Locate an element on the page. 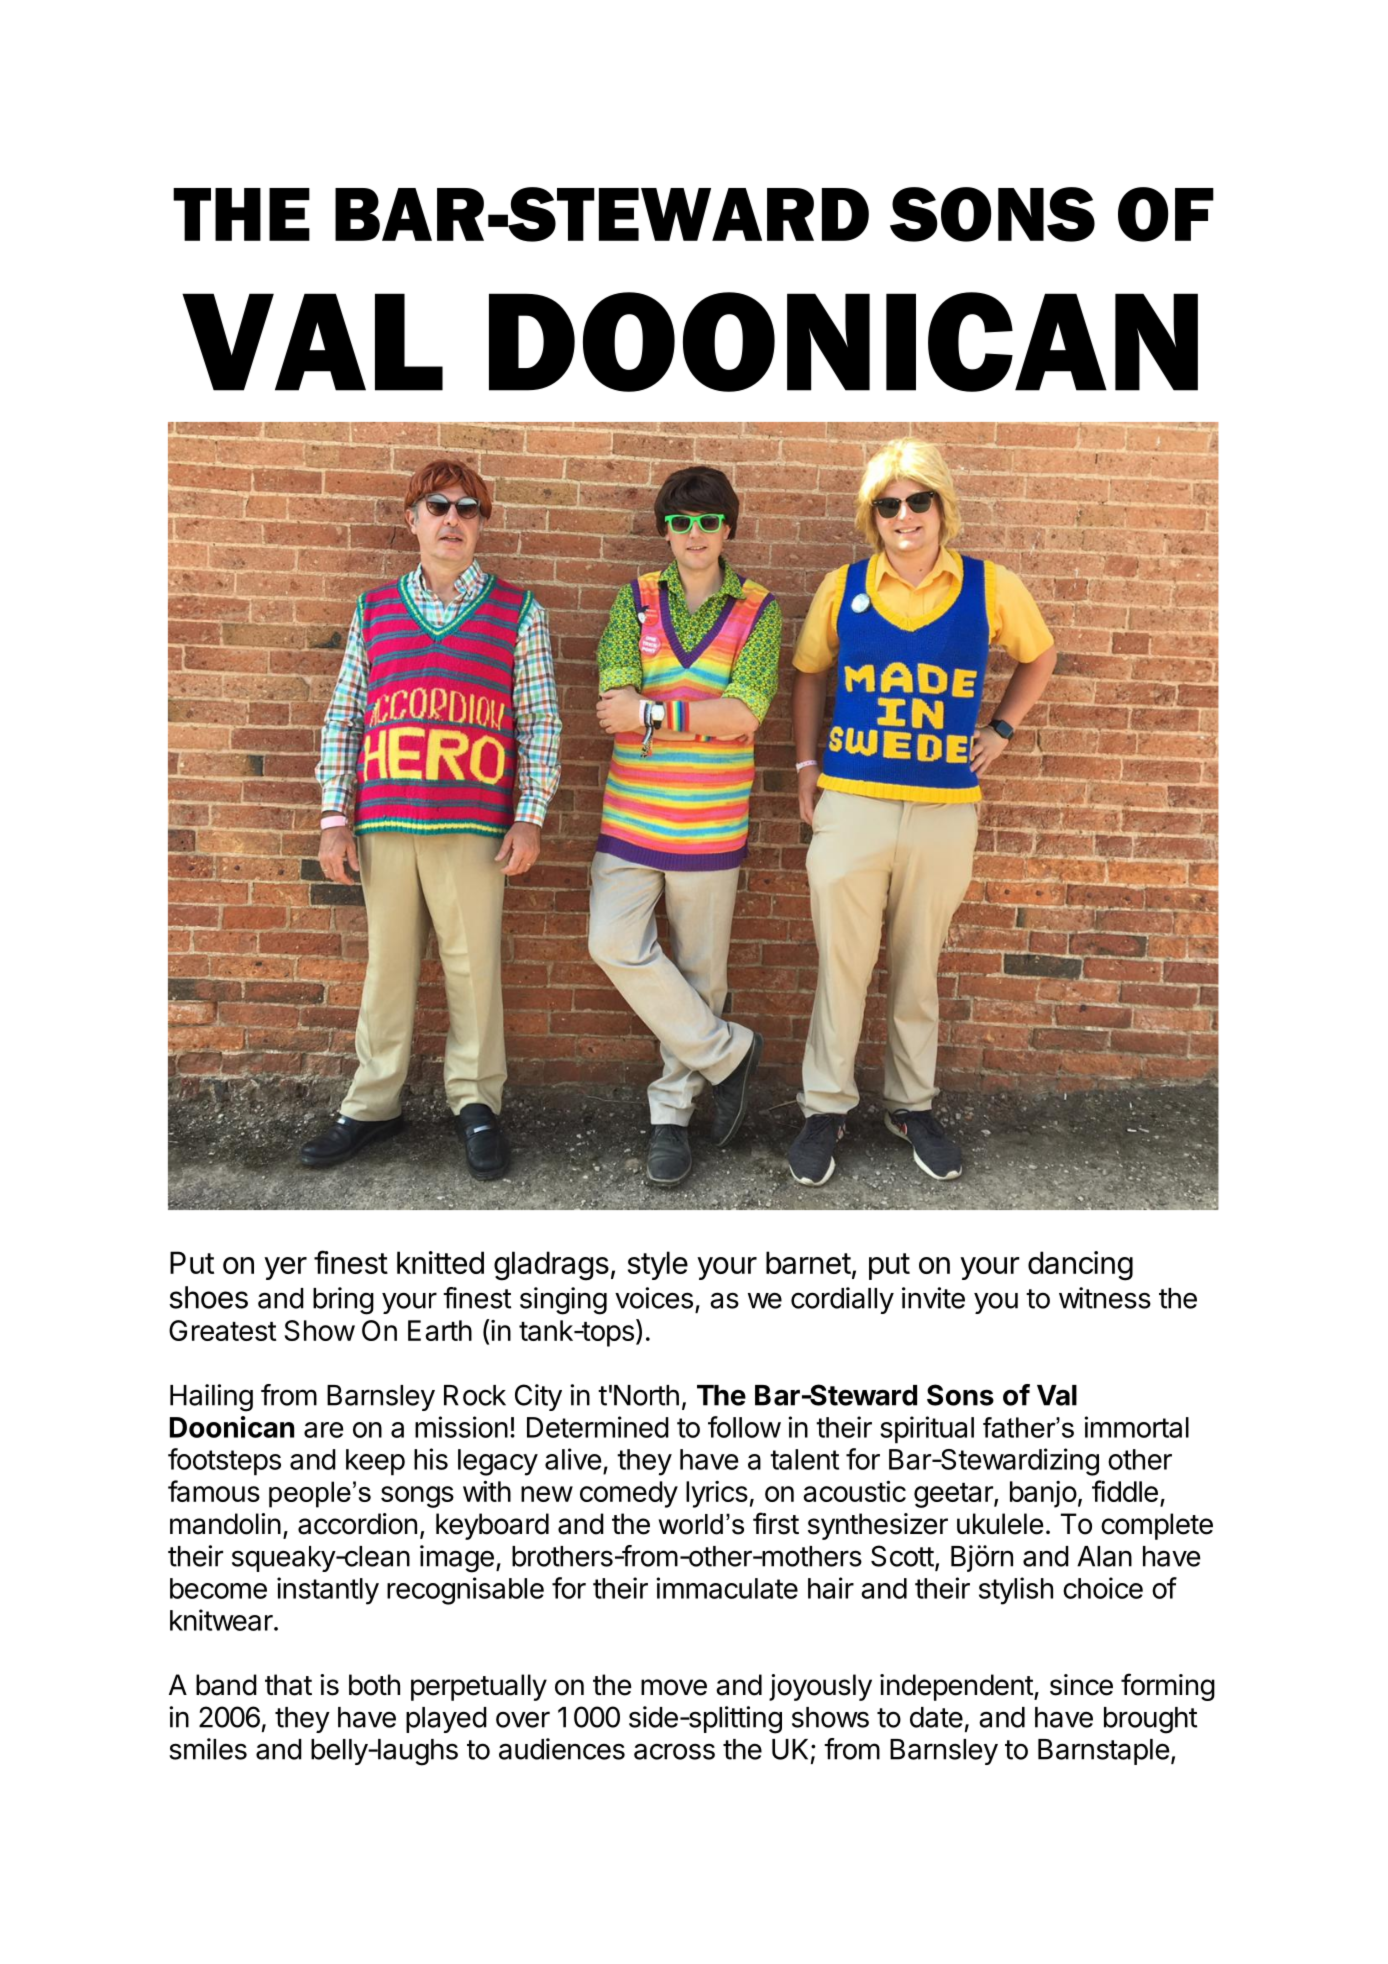 The image size is (1388, 1964). yer is located at coordinates (285, 1268).
